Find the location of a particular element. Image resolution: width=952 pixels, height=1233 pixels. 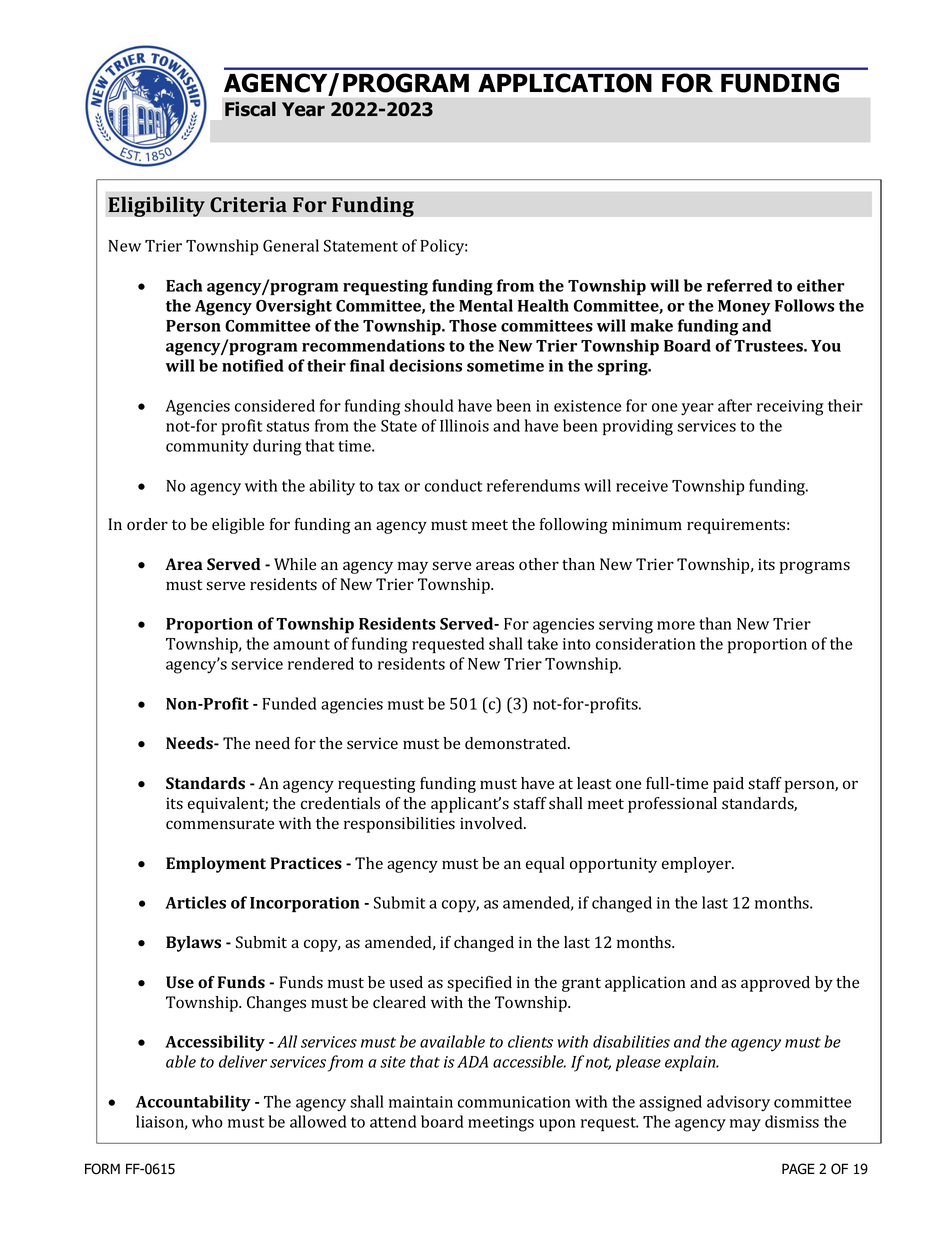

maintain is located at coordinates (421, 1102).
